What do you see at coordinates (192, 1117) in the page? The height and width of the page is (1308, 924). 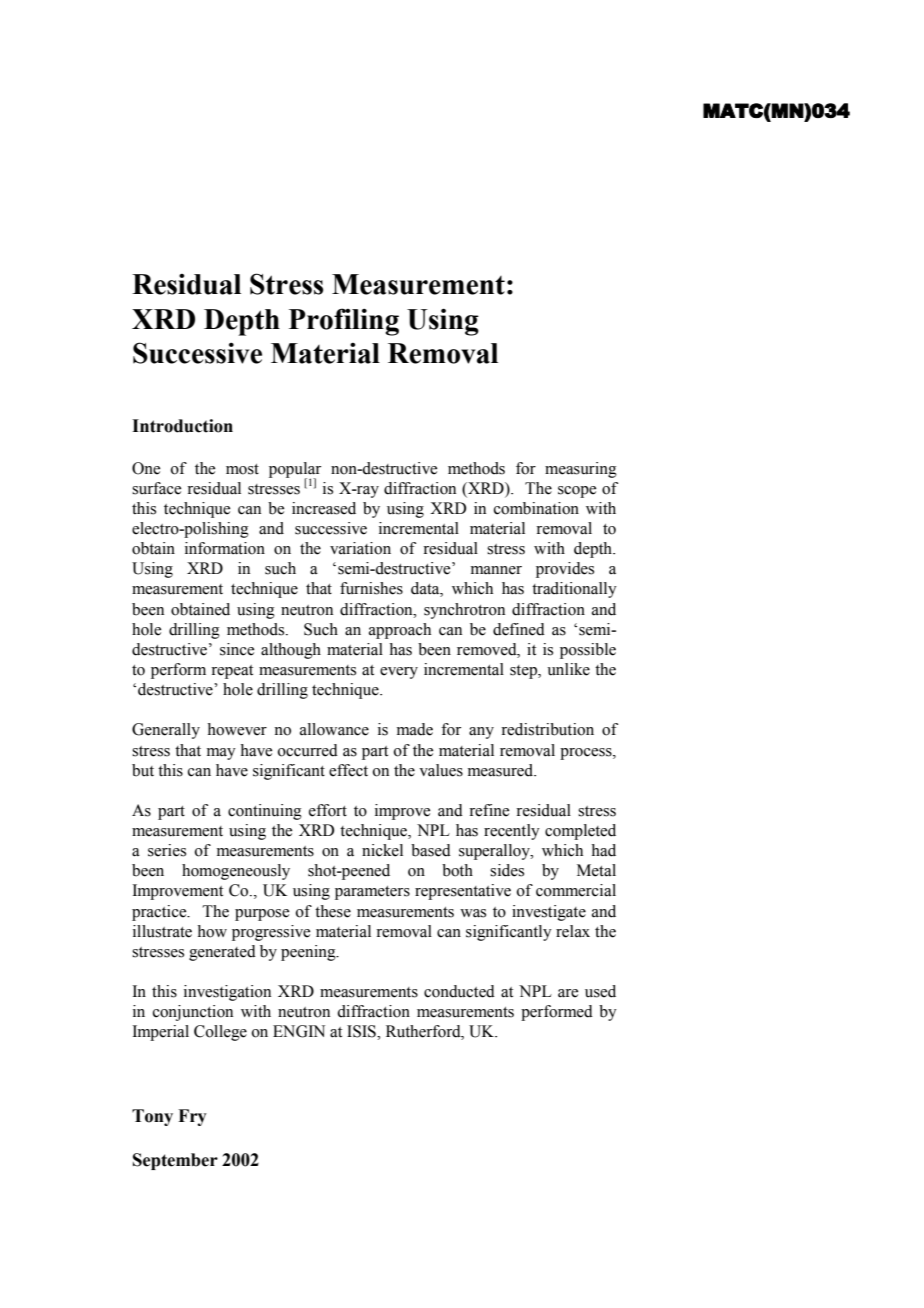 I see `Fry` at bounding box center [192, 1117].
